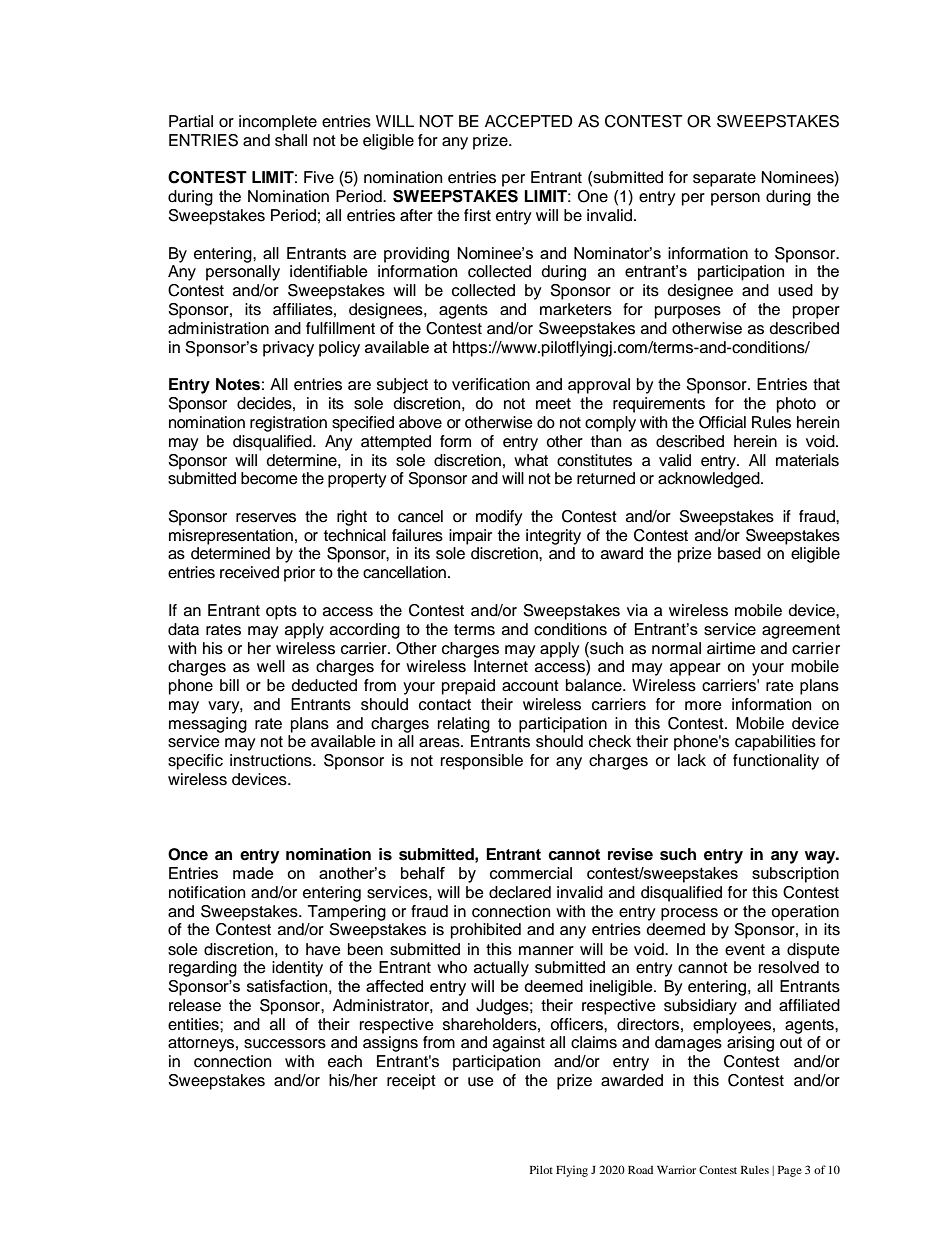  I want to click on ACCEPTED, so click(528, 121).
